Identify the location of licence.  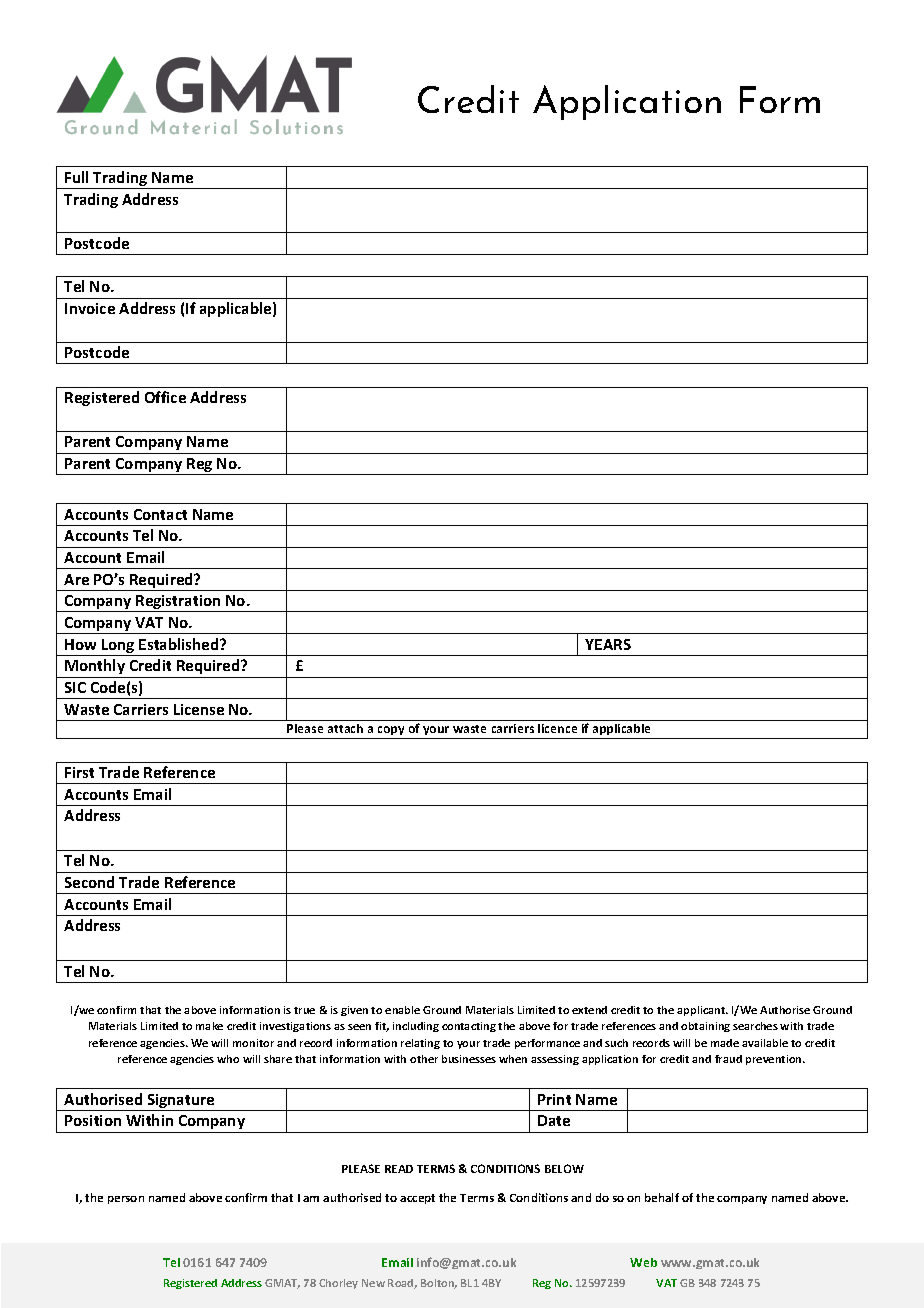
(557, 728).
